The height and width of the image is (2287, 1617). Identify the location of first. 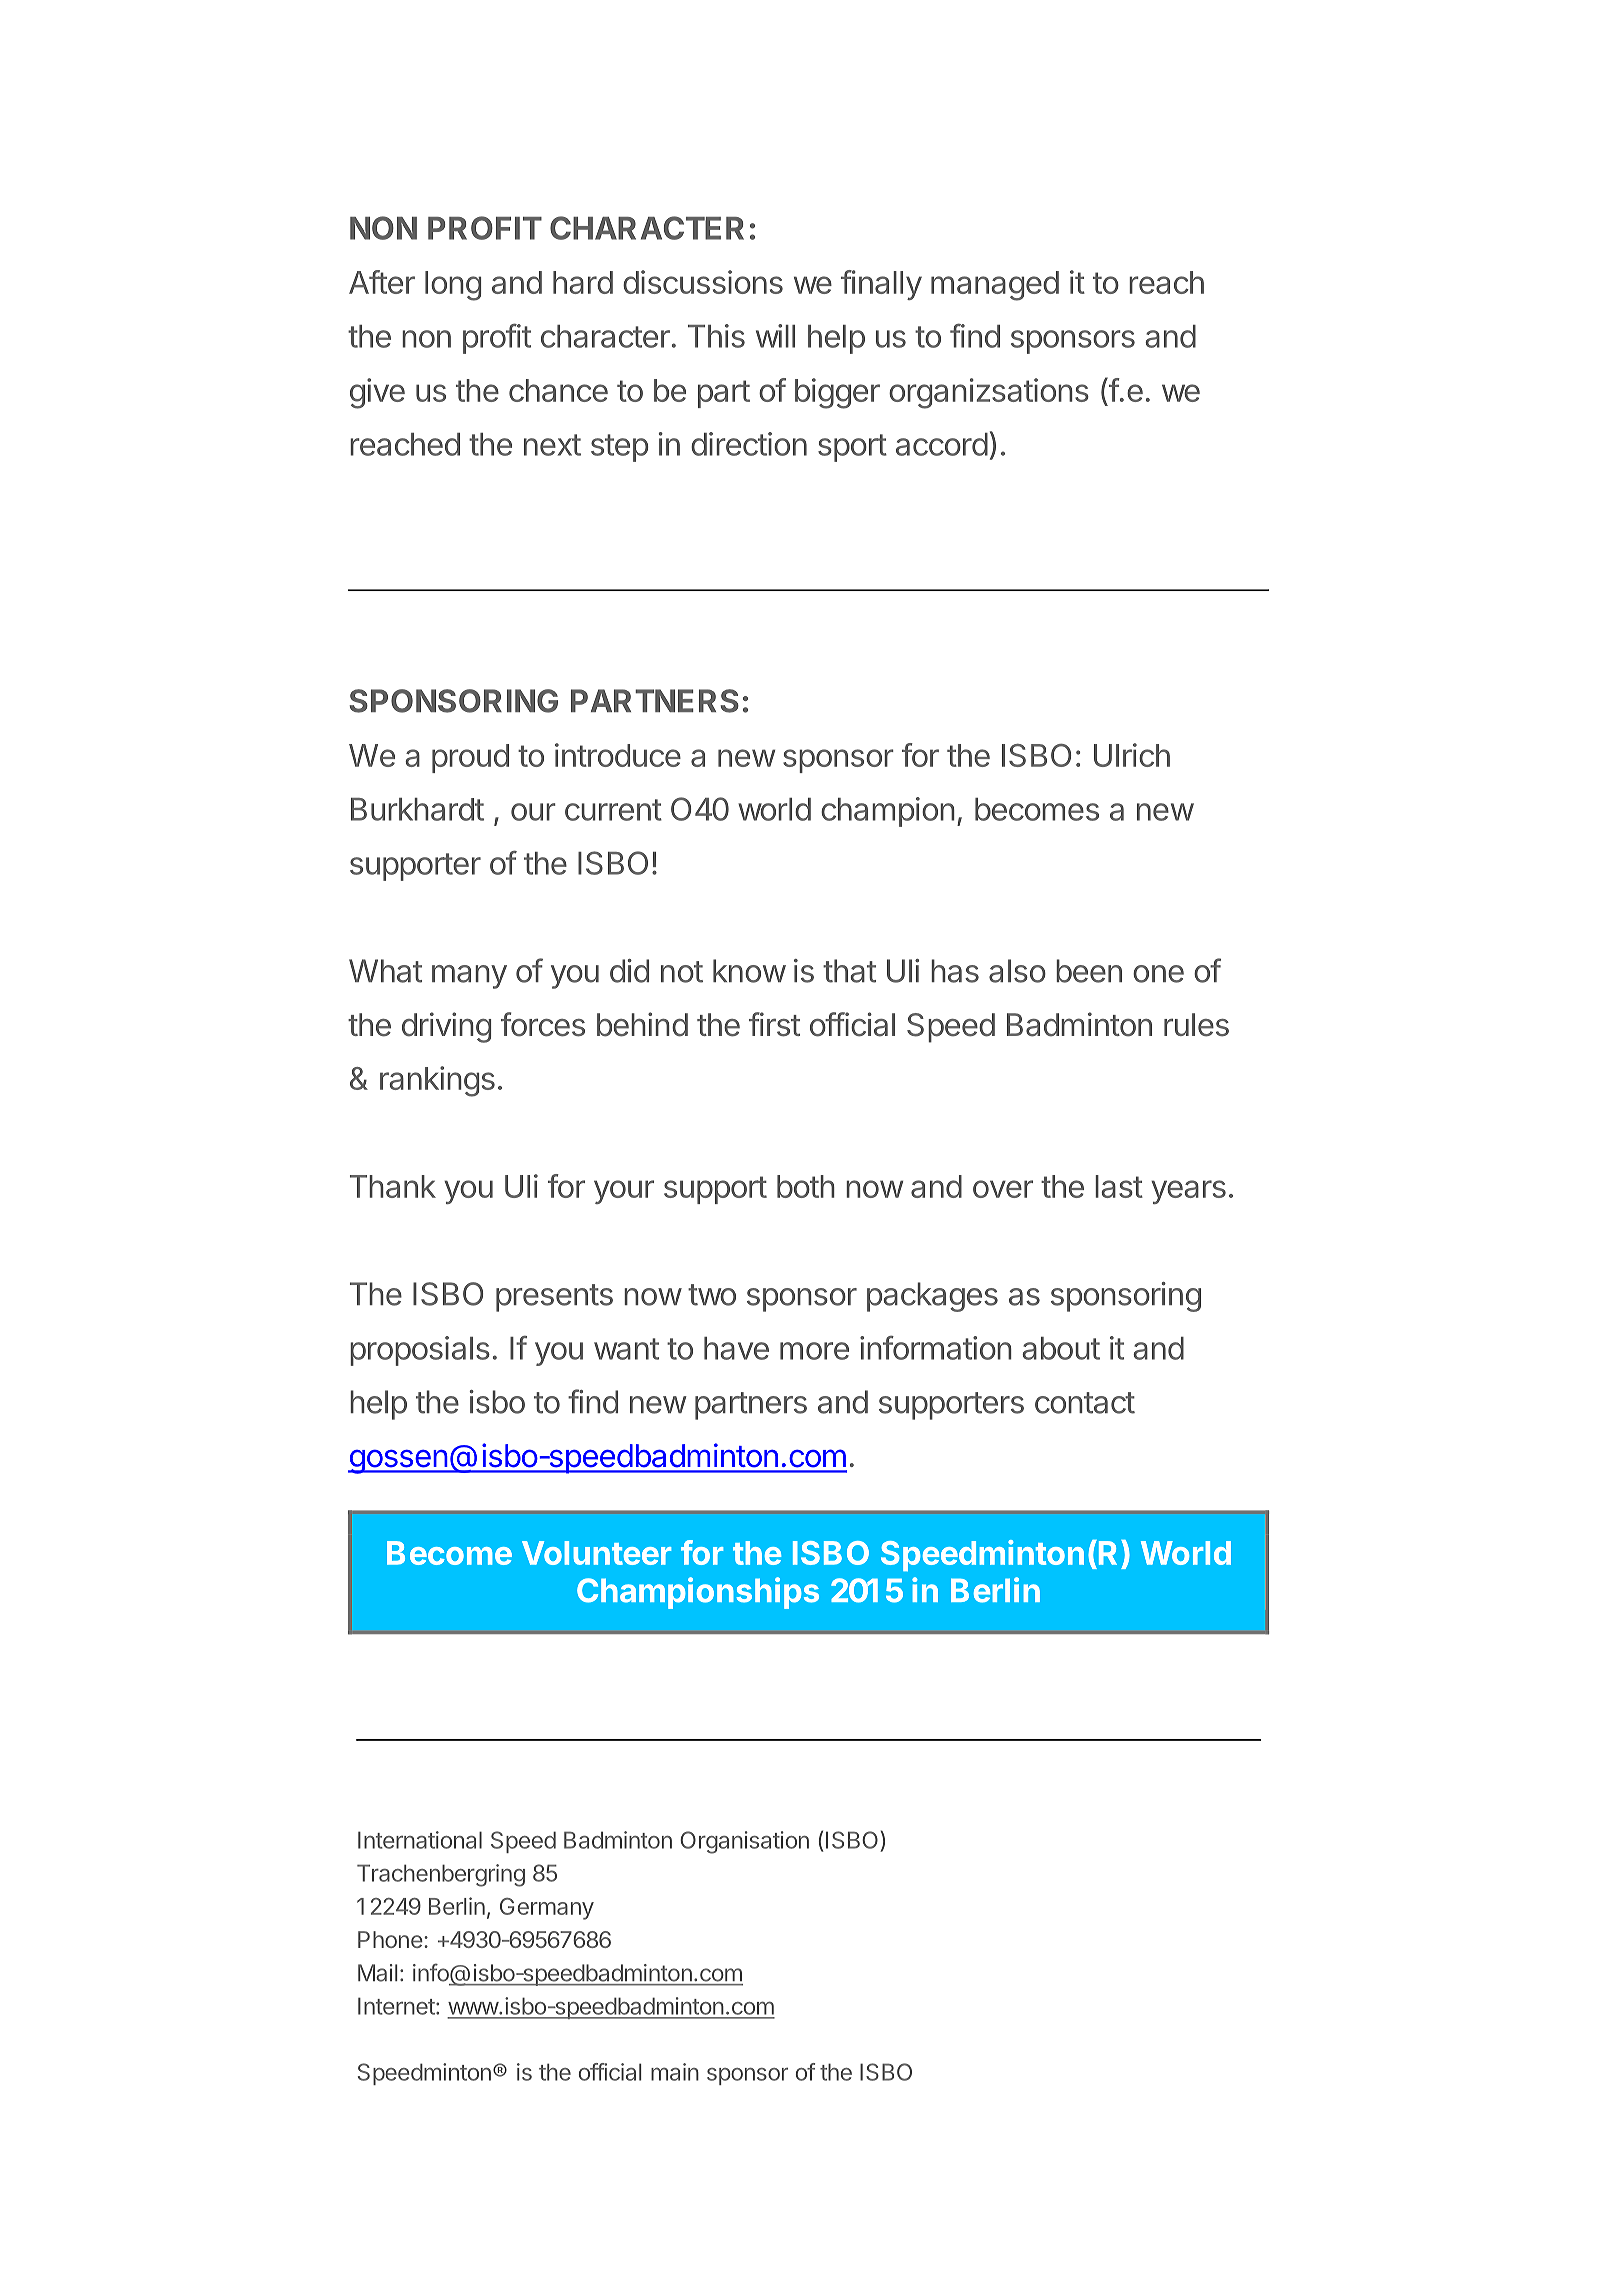
(774, 1024).
